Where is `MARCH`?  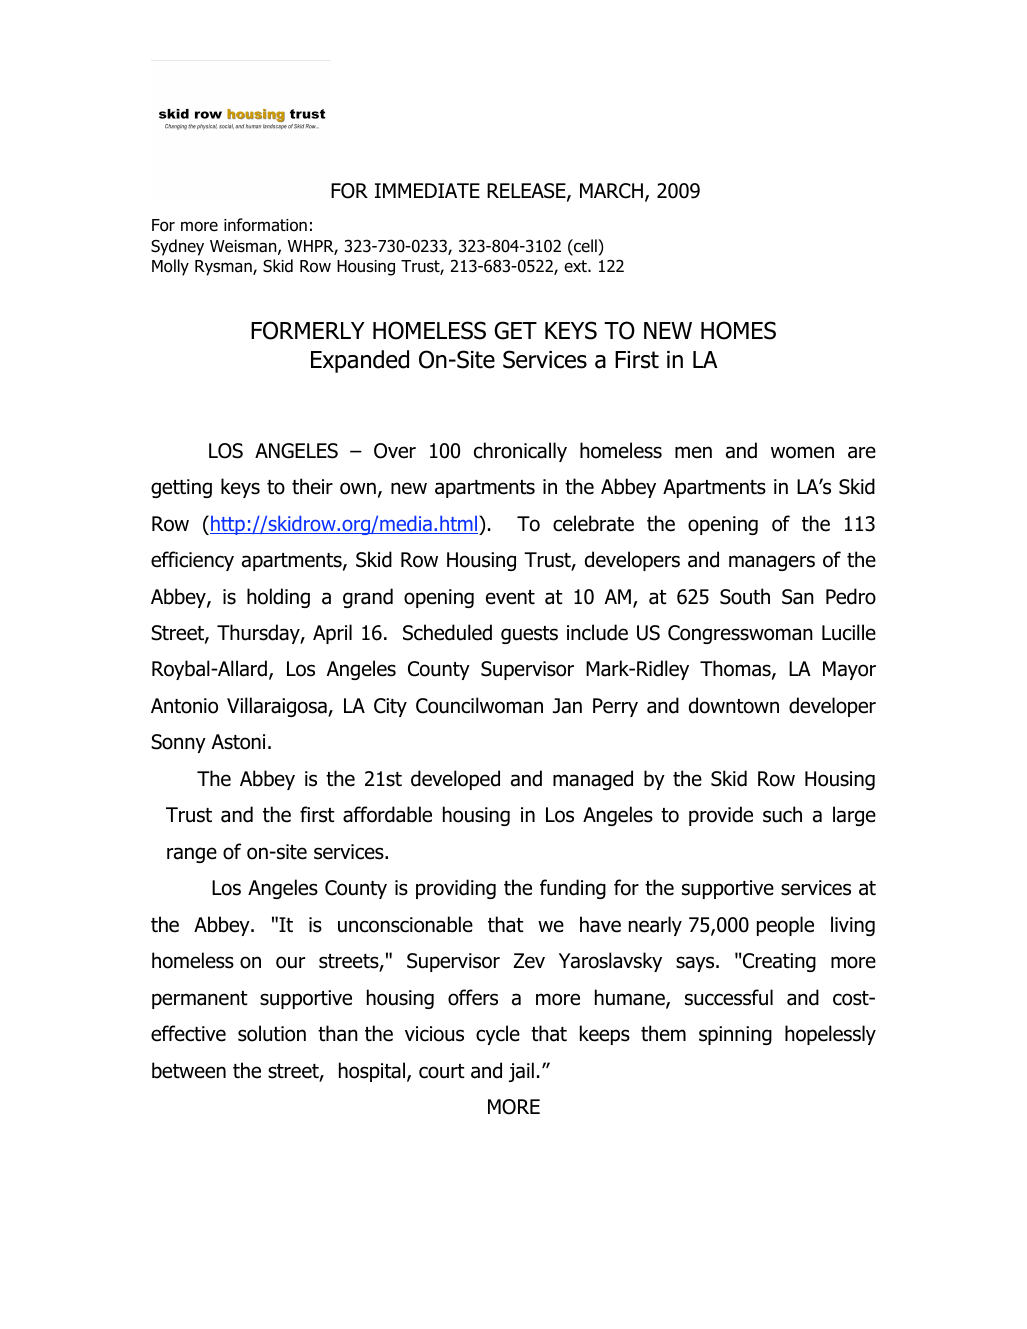
MARCH is located at coordinates (611, 191).
